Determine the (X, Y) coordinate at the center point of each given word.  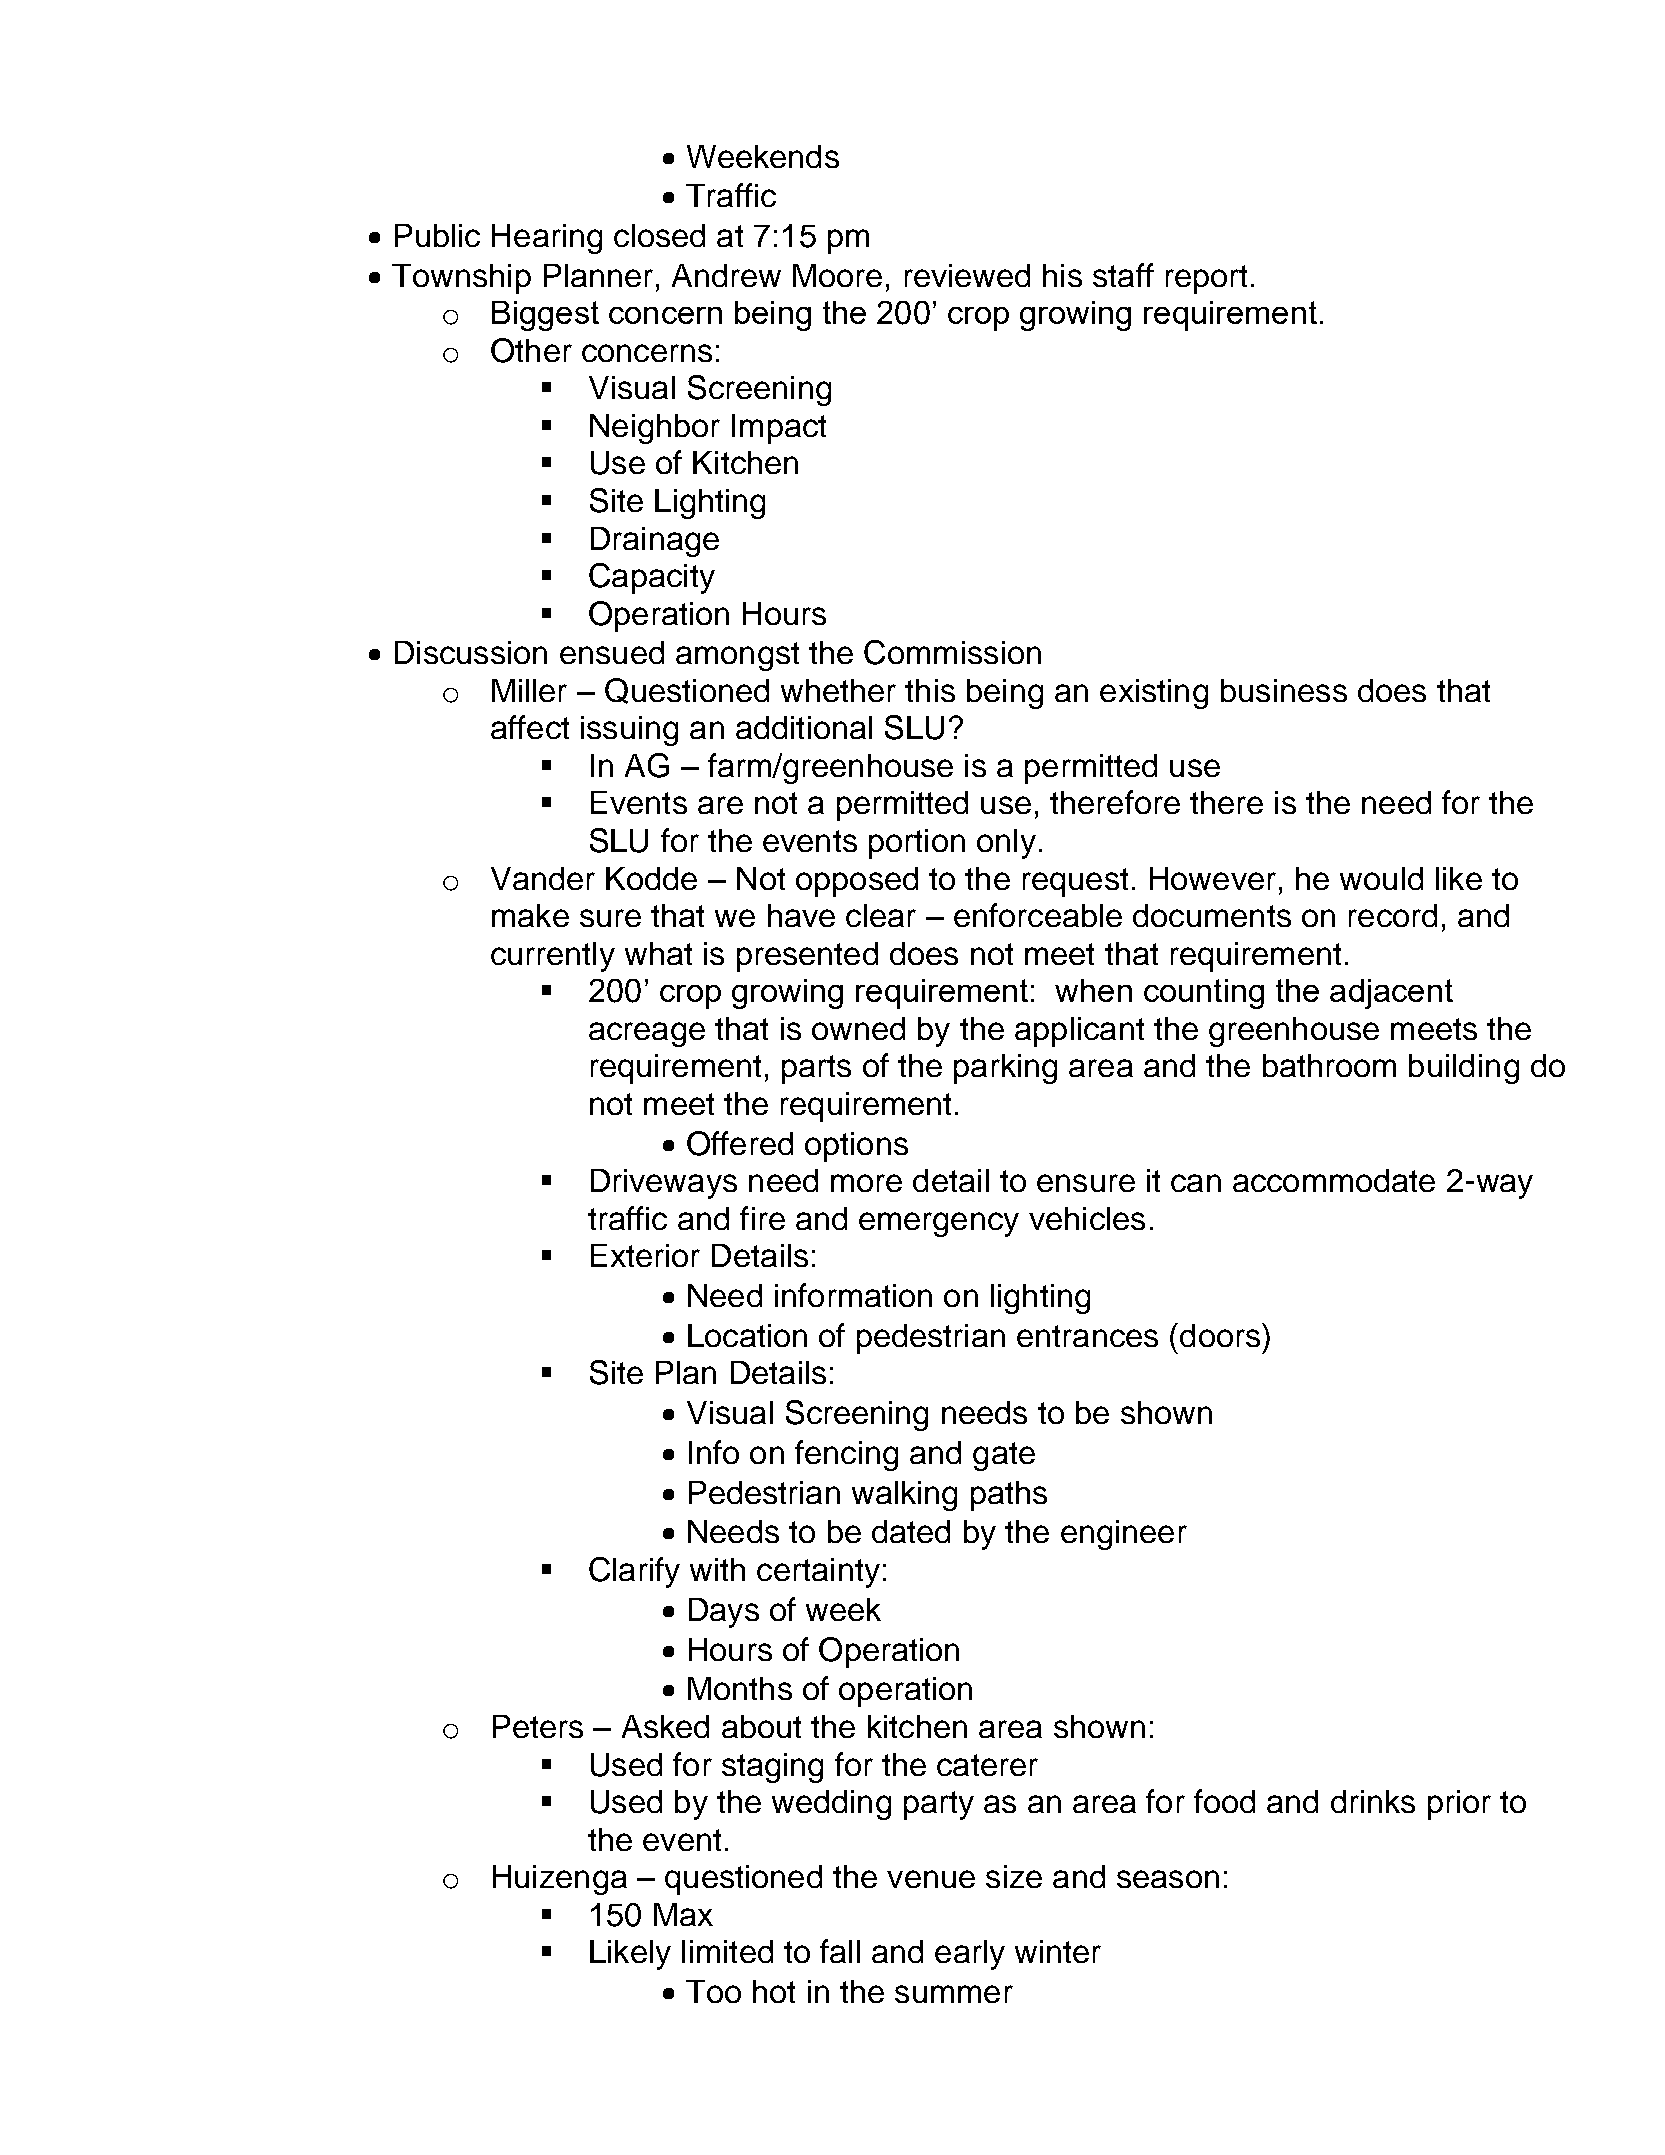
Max (683, 1914)
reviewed (967, 275)
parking (1005, 1069)
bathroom (1329, 1065)
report (1206, 279)
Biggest (545, 316)
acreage (647, 1034)
